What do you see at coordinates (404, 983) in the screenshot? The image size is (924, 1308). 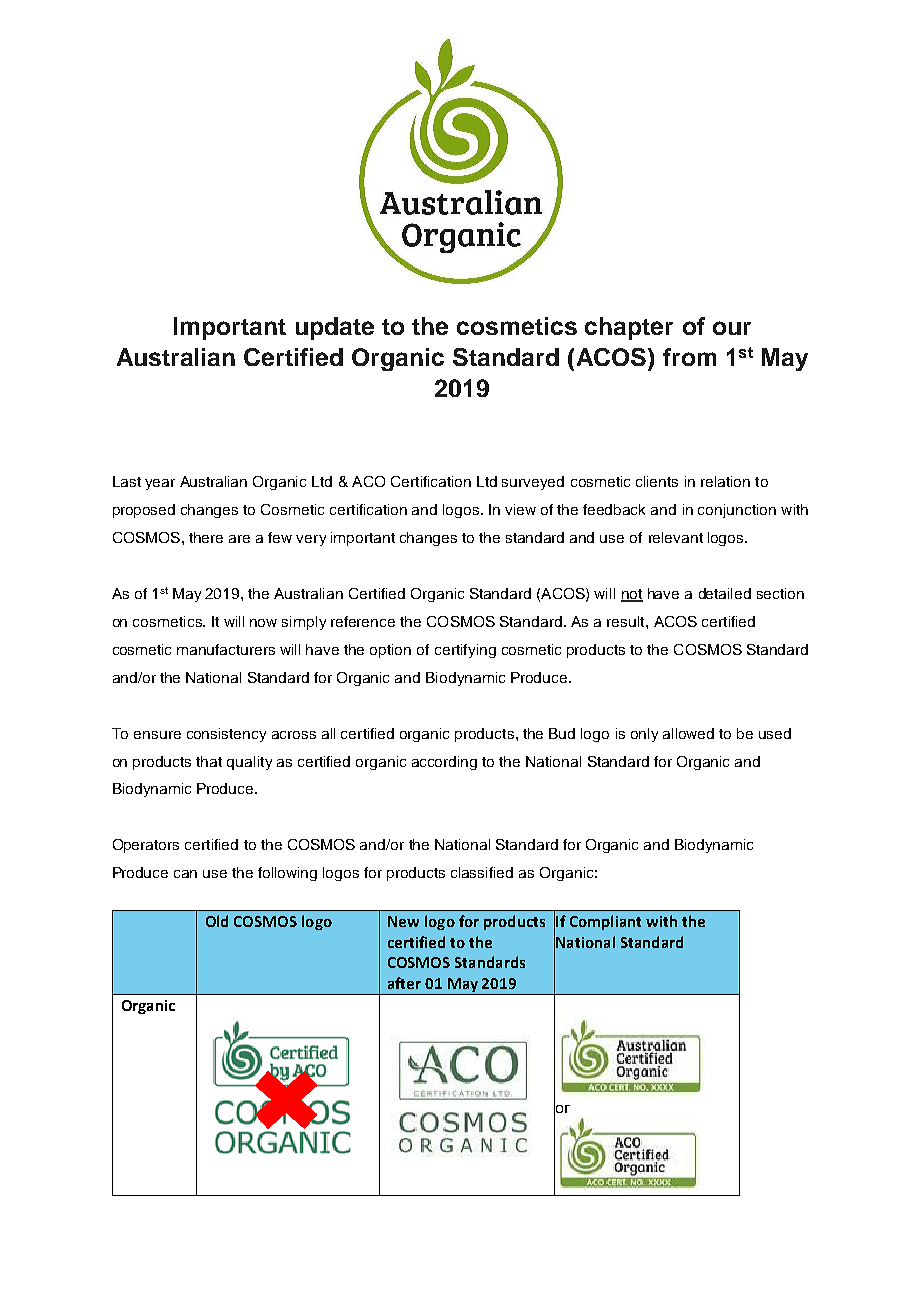 I see `after` at bounding box center [404, 983].
